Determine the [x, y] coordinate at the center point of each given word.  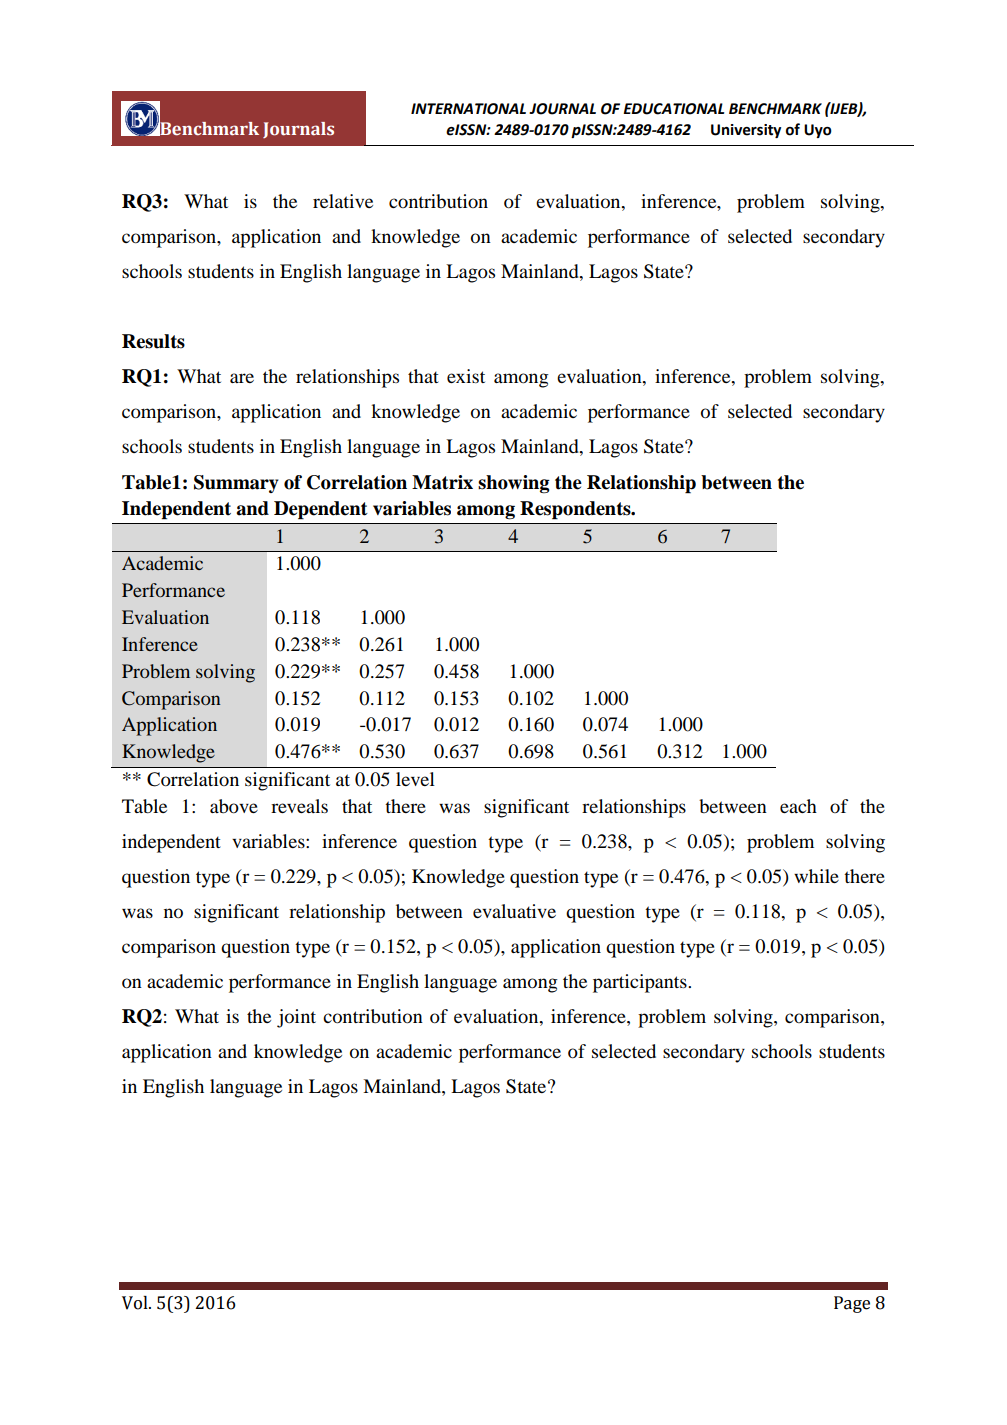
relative [343, 201]
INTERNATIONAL [468, 109]
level [415, 779]
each [798, 806]
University [746, 131]
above [234, 806]
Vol [136, 1303]
